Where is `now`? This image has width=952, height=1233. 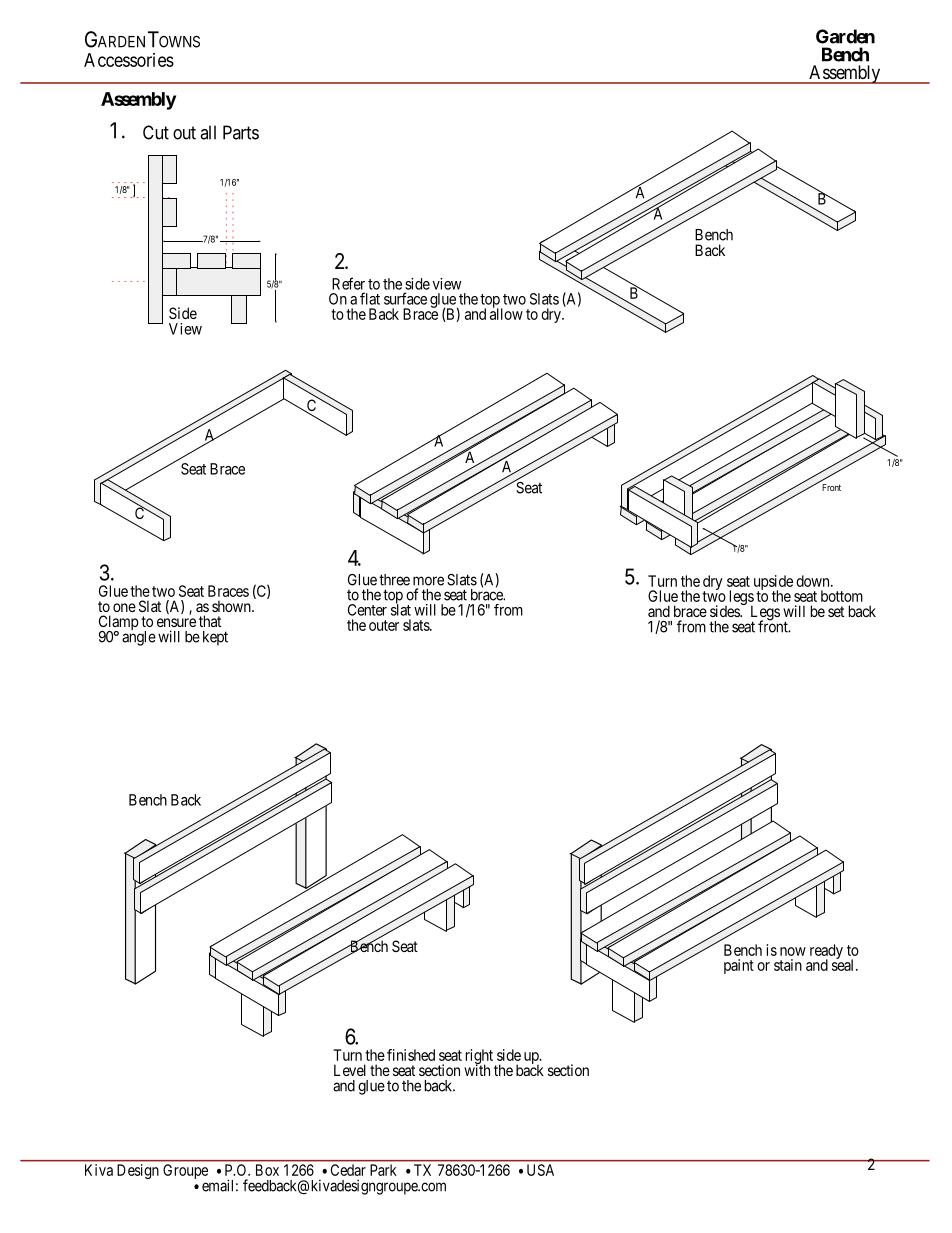 now is located at coordinates (793, 951).
